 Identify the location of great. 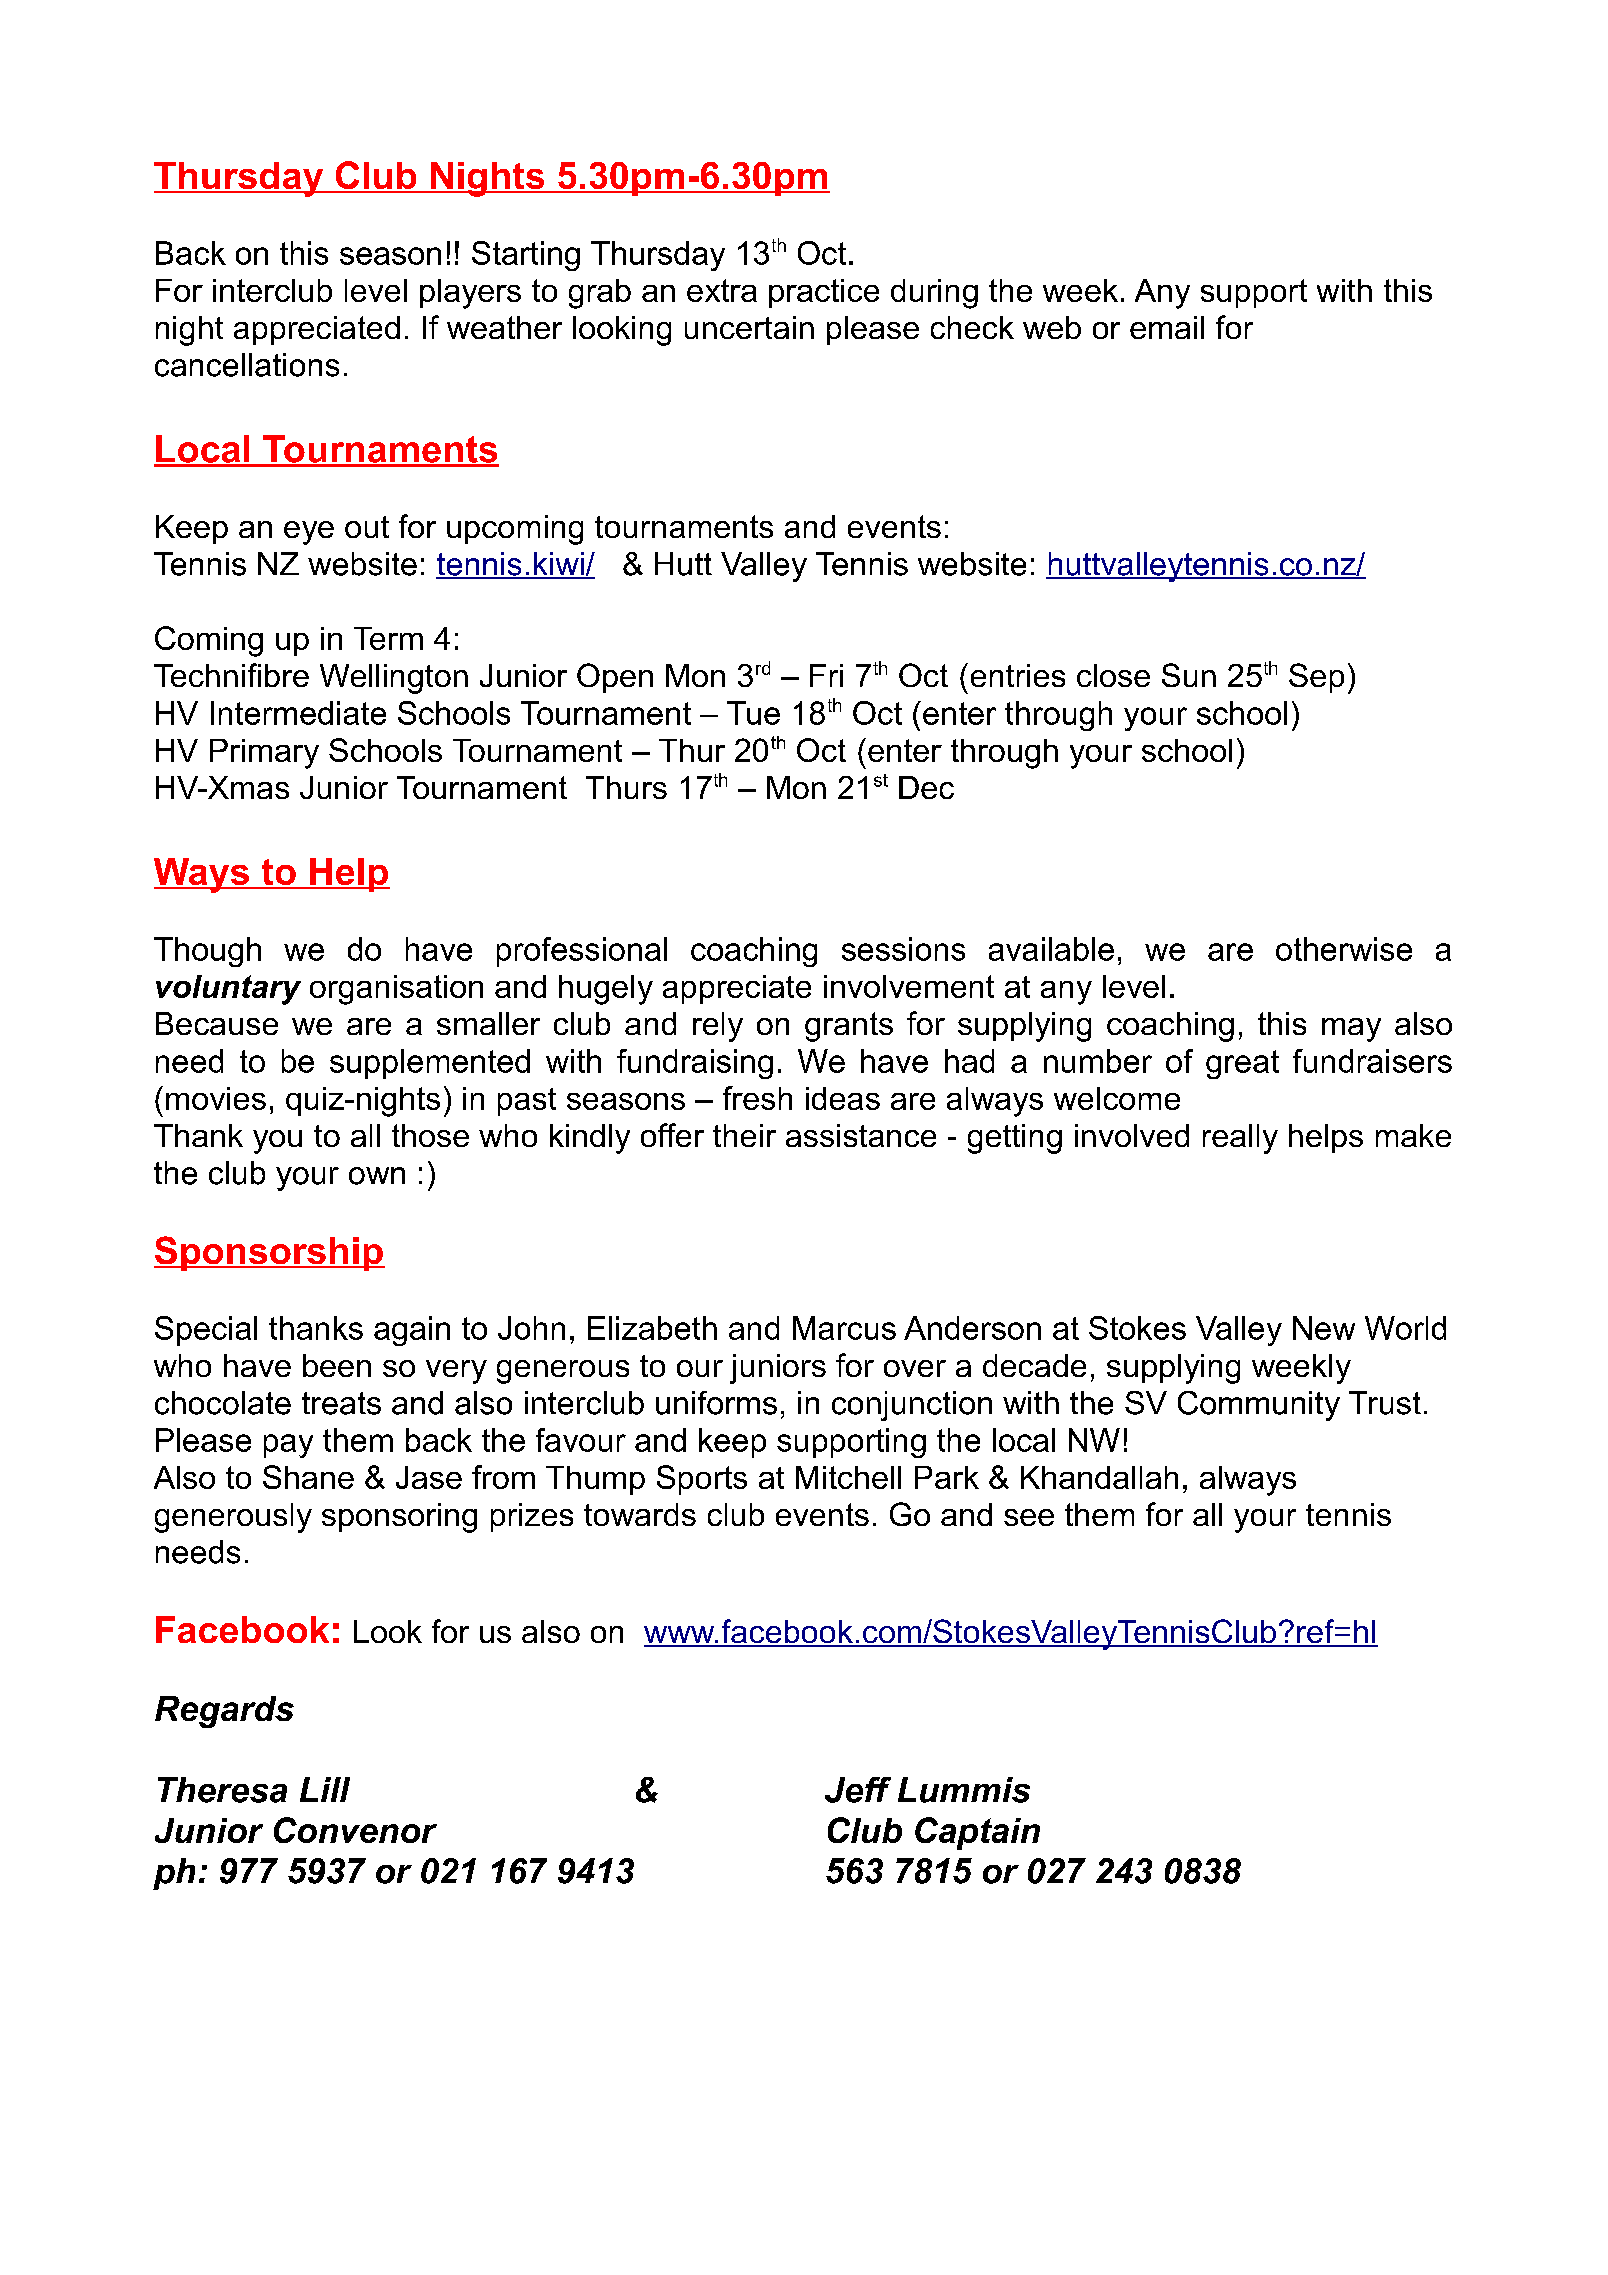
(1242, 1064).
